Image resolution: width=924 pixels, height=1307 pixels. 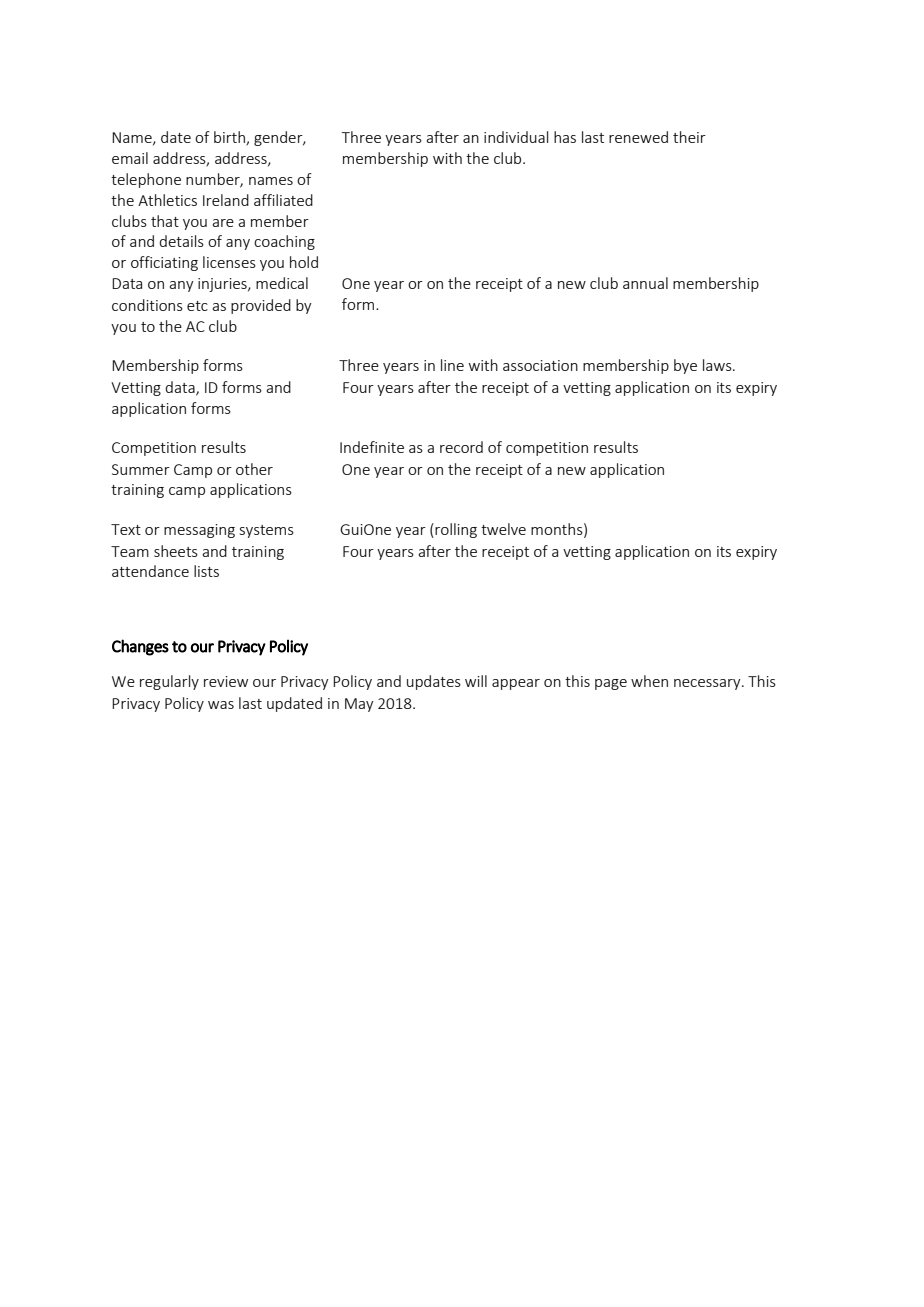 What do you see at coordinates (169, 682) in the screenshot?
I see `regularly` at bounding box center [169, 682].
